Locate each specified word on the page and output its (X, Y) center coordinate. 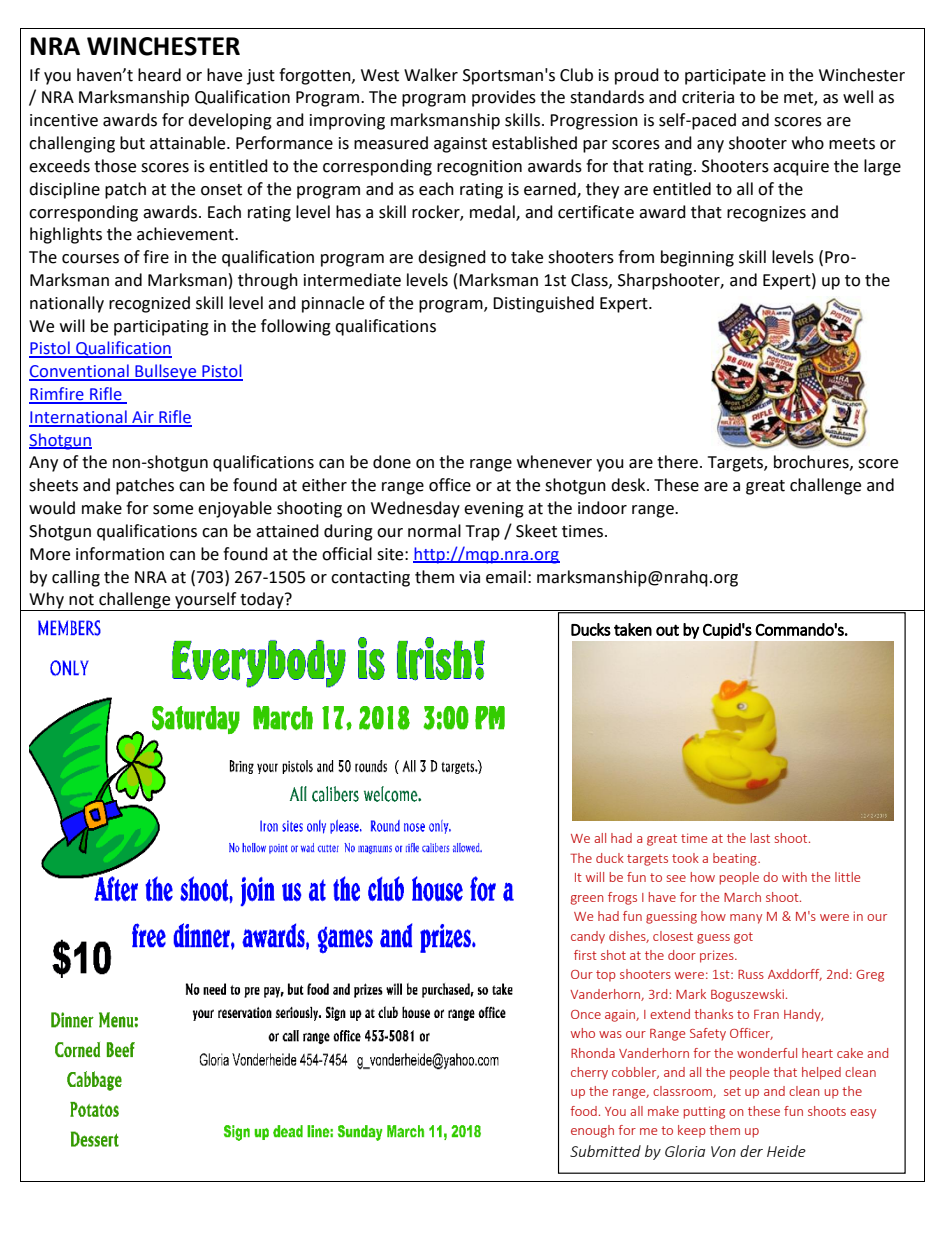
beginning (697, 258)
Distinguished (543, 304)
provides (504, 98)
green (587, 900)
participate (725, 77)
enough (592, 1131)
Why (46, 601)
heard (159, 75)
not (81, 600)
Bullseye (166, 372)
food (583, 1111)
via (469, 577)
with (794, 877)
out (667, 630)
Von (723, 1151)
